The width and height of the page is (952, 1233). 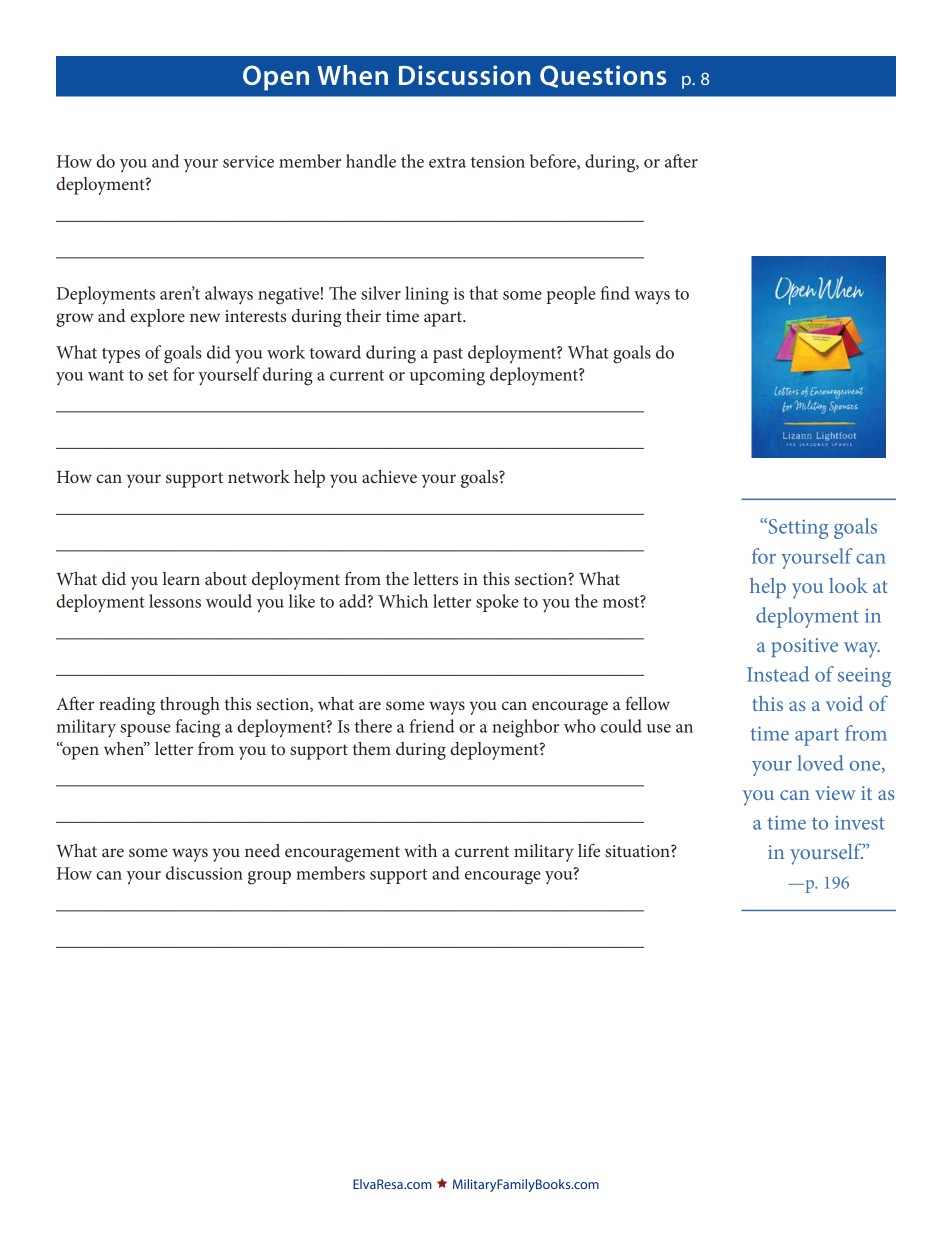 I want to click on learn, so click(x=181, y=578).
